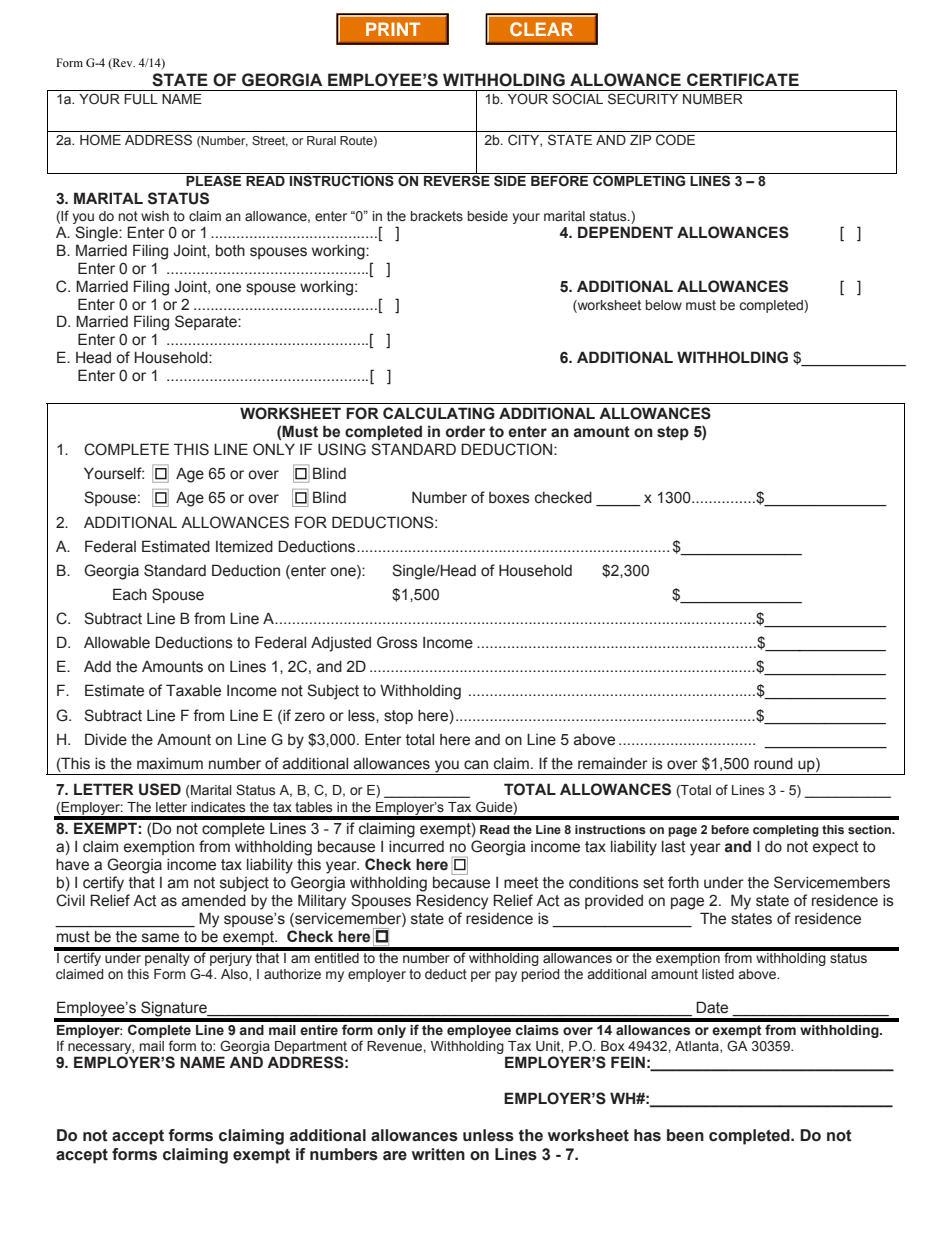 Image resolution: width=952 pixels, height=1233 pixels. I want to click on Also, so click(235, 975).
